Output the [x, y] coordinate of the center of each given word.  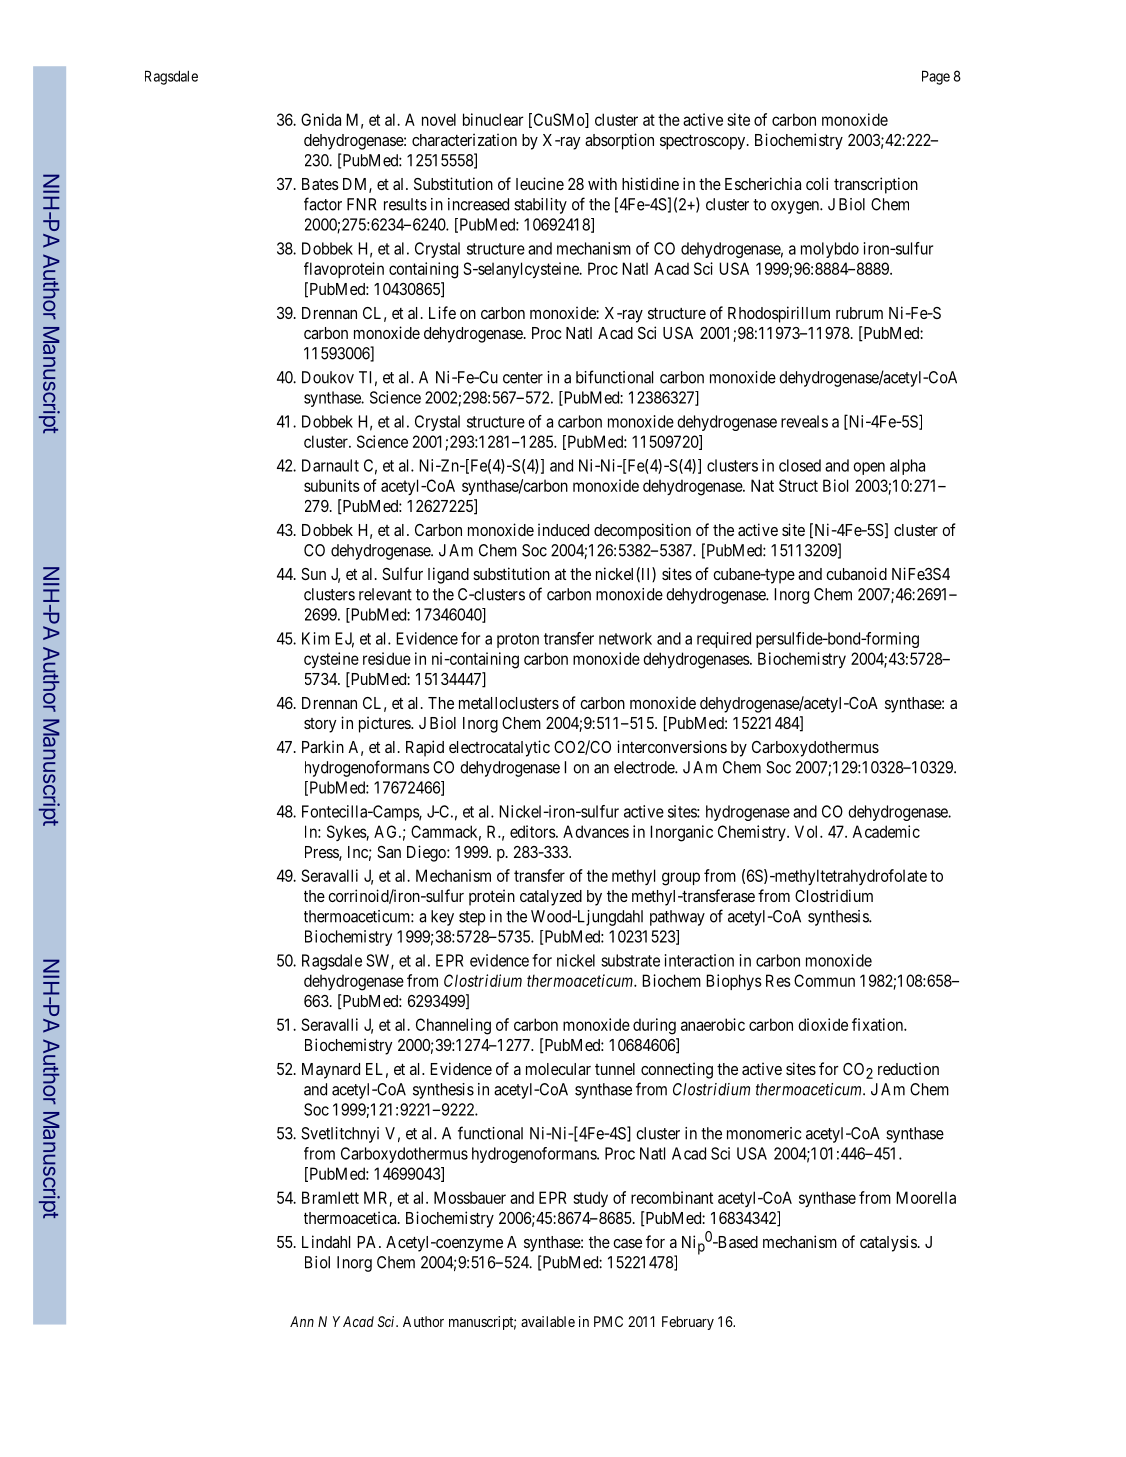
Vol [808, 831]
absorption [619, 141]
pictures [385, 724]
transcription [876, 185]
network [625, 638]
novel [439, 119]
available [548, 1321]
